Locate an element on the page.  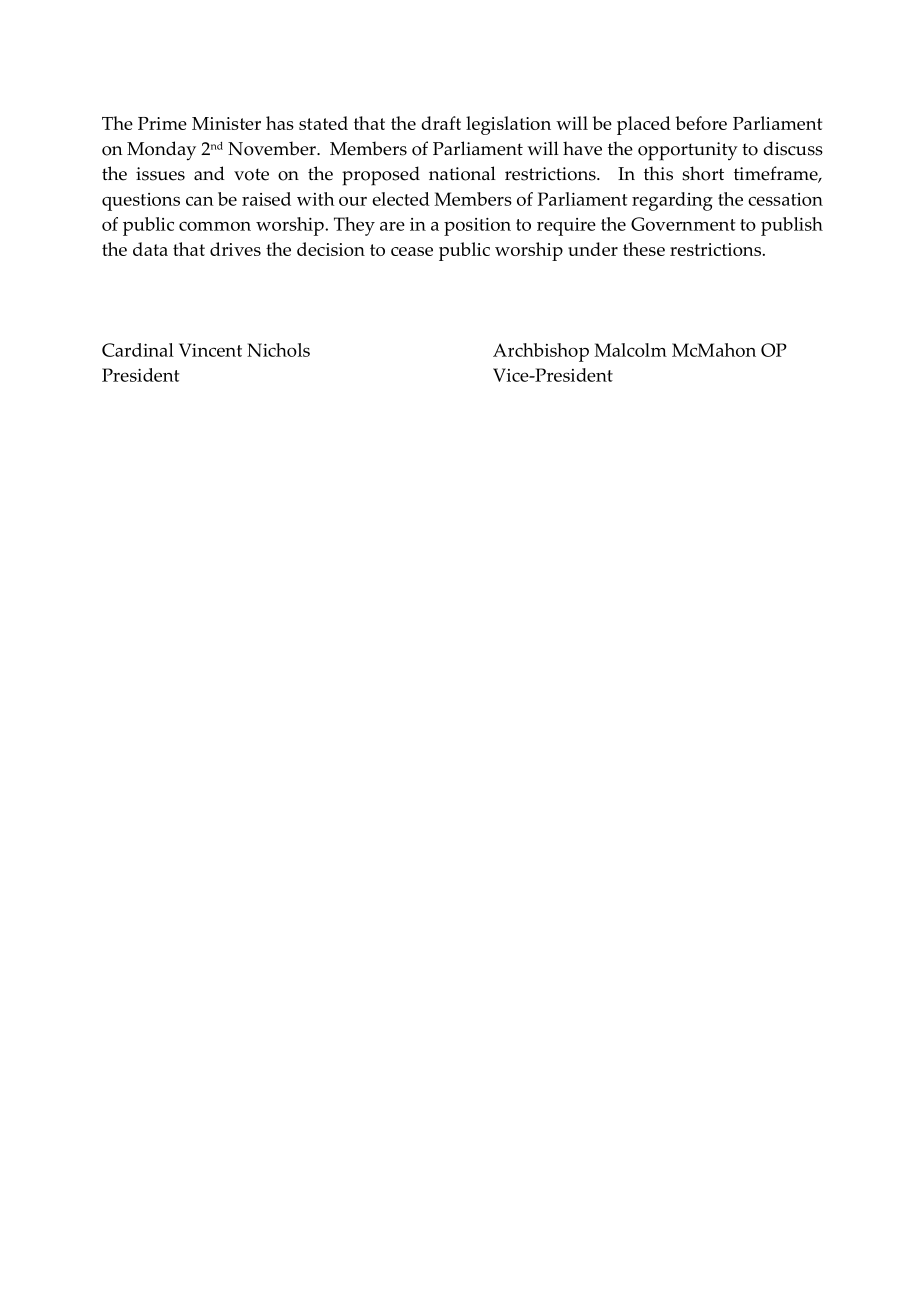
can is located at coordinates (200, 201).
